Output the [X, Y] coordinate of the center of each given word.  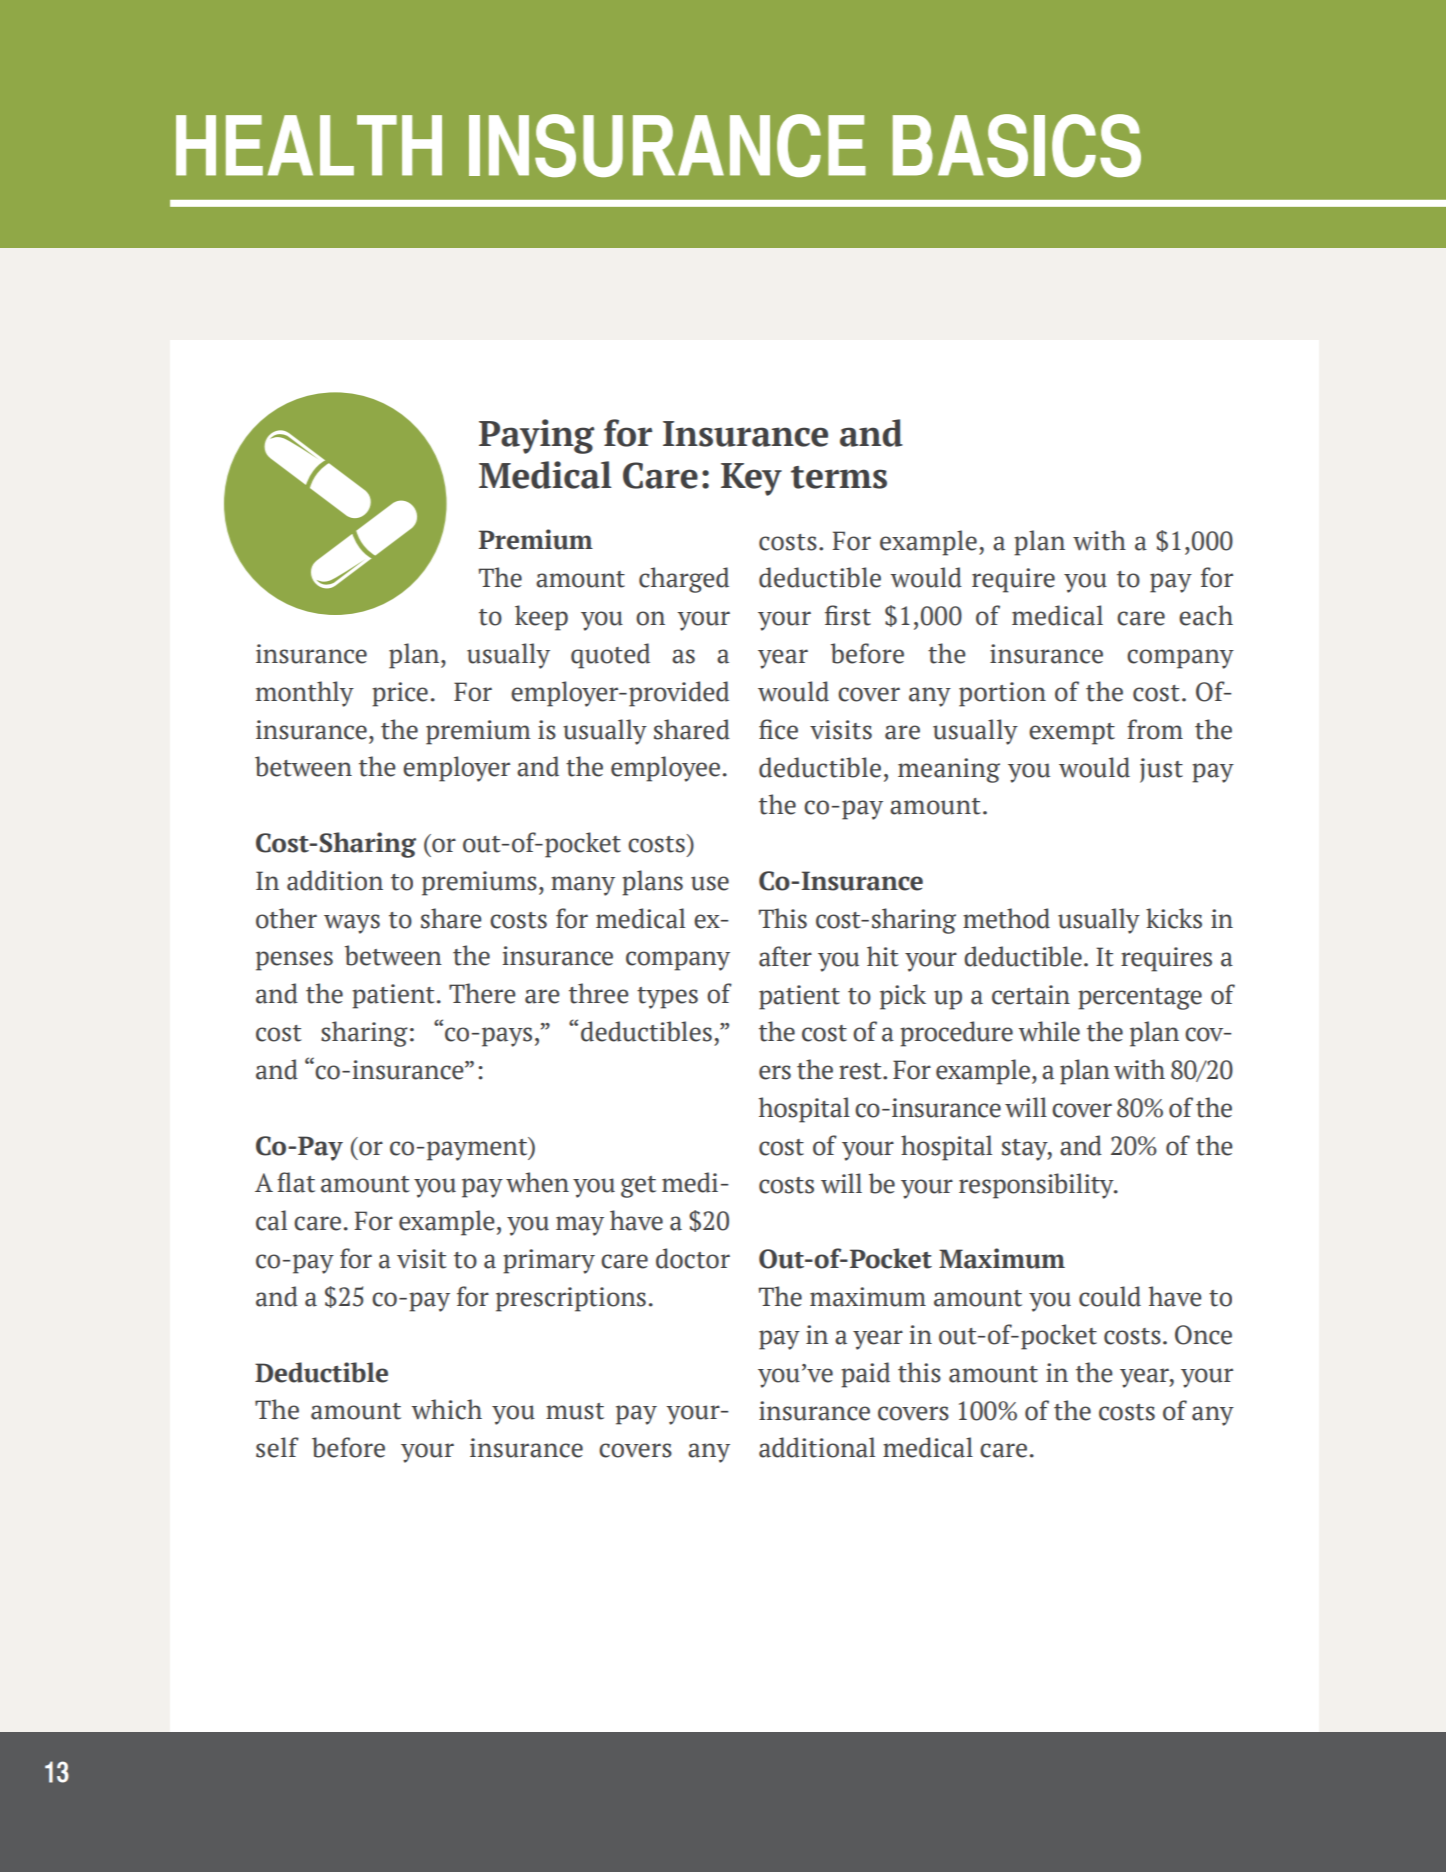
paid [865, 1375]
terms [839, 477]
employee [665, 769]
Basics [1017, 145]
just [1161, 770]
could [1110, 1296]
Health [309, 145]
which [446, 1409]
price [400, 694]
